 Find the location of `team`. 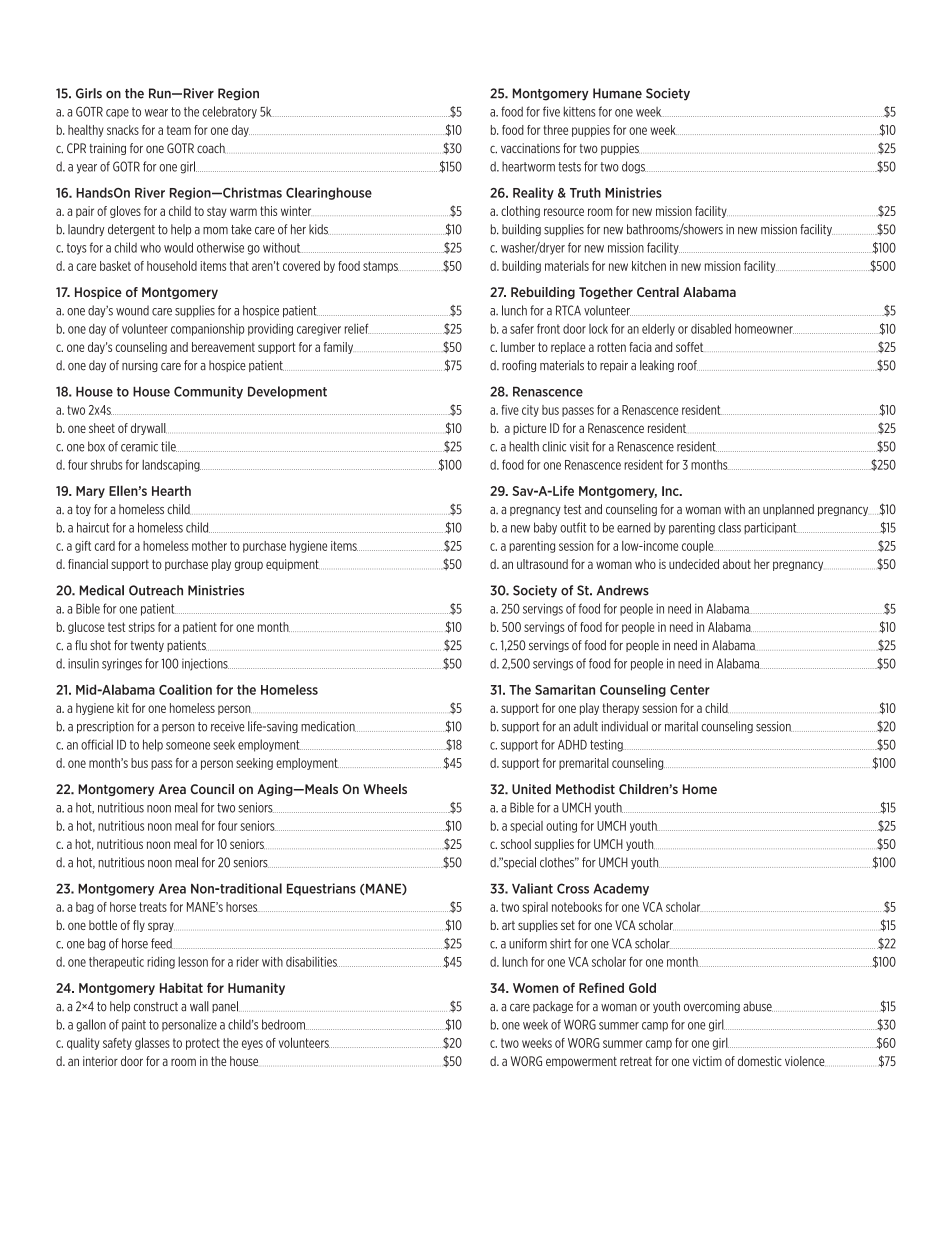

team is located at coordinates (179, 130).
